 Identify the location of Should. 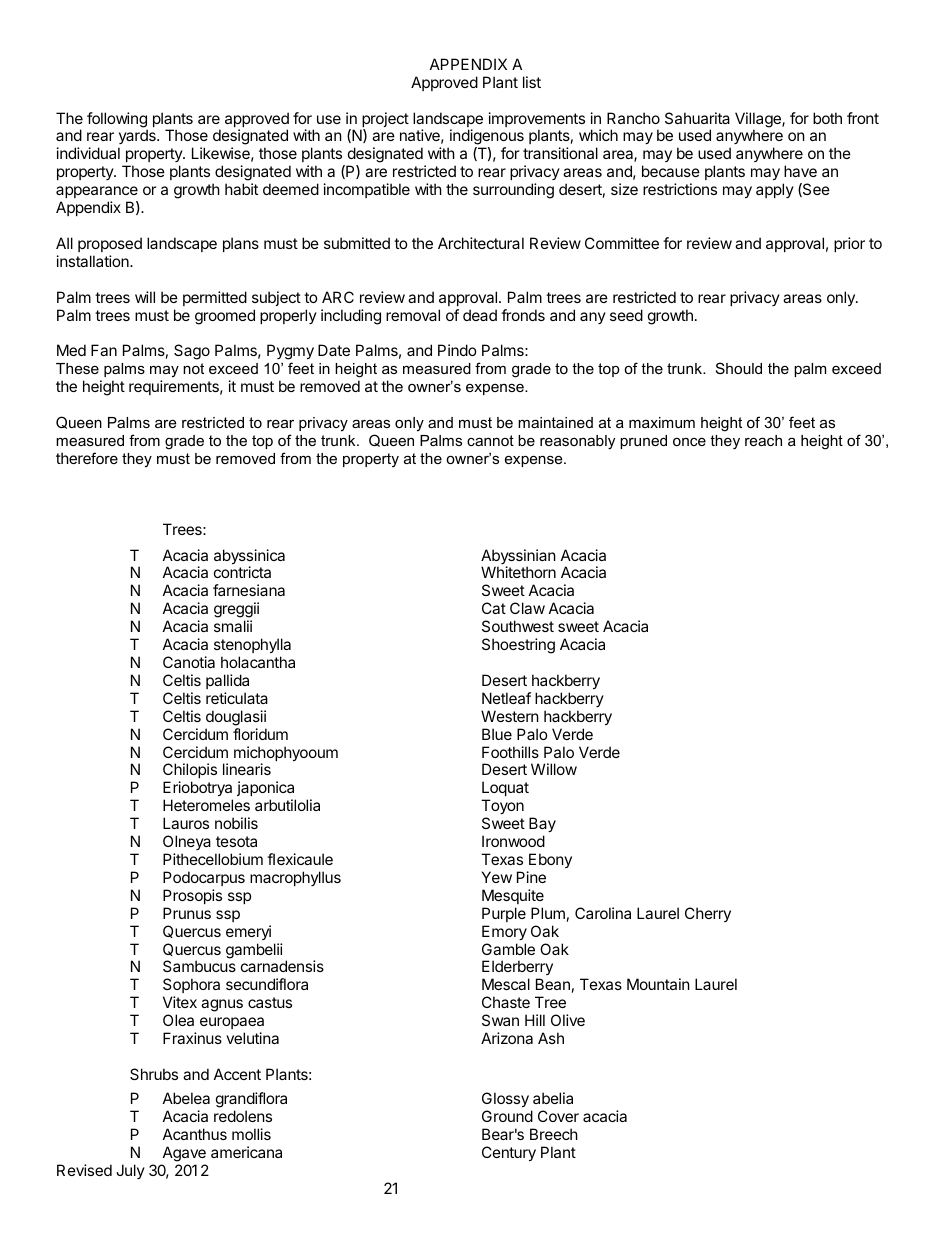
(739, 368).
